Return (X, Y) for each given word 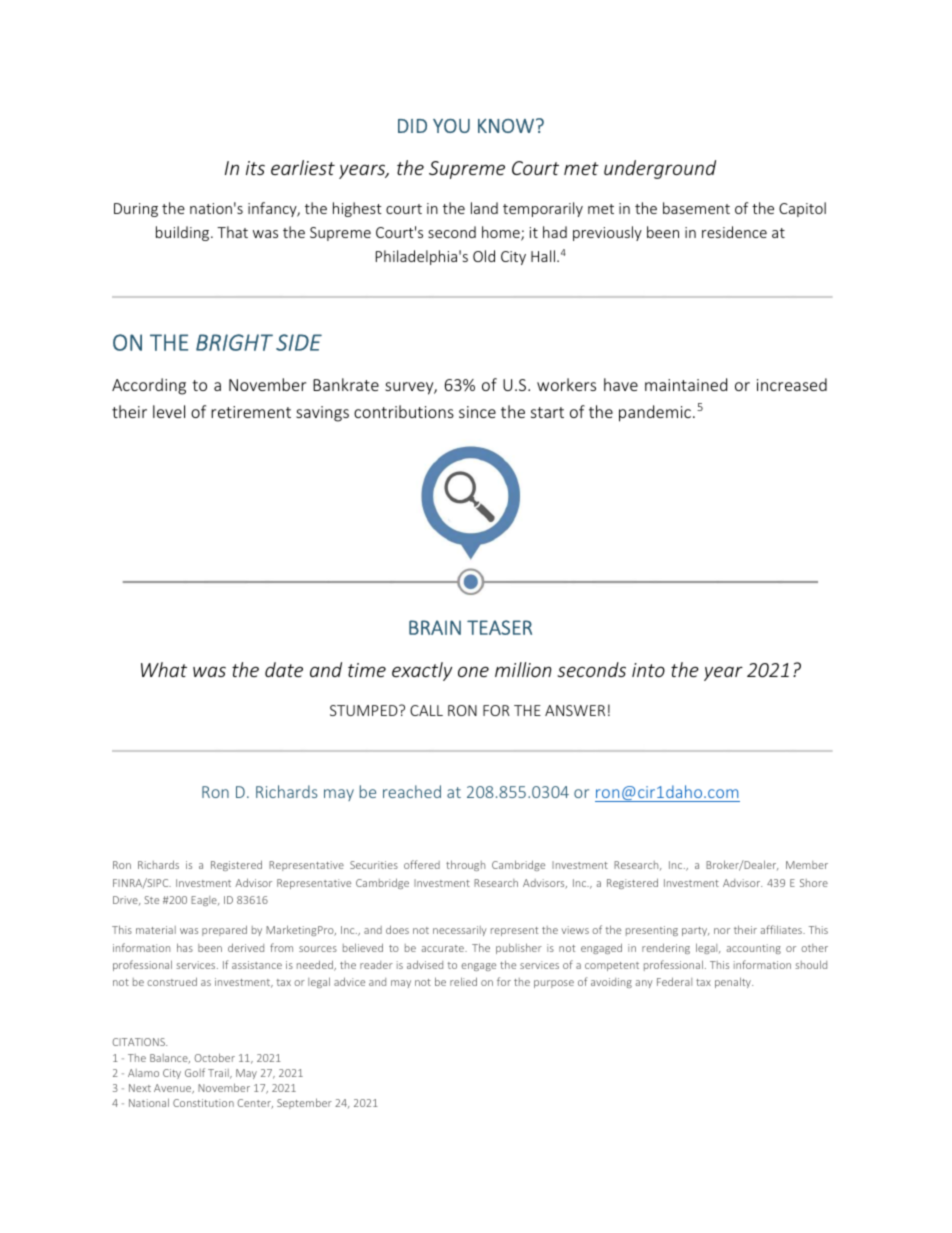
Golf (195, 1072)
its (255, 168)
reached (412, 791)
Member (807, 865)
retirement (251, 412)
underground (660, 169)
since (477, 412)
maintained (686, 384)
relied (463, 981)
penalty (734, 982)
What (164, 669)
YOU (451, 126)
